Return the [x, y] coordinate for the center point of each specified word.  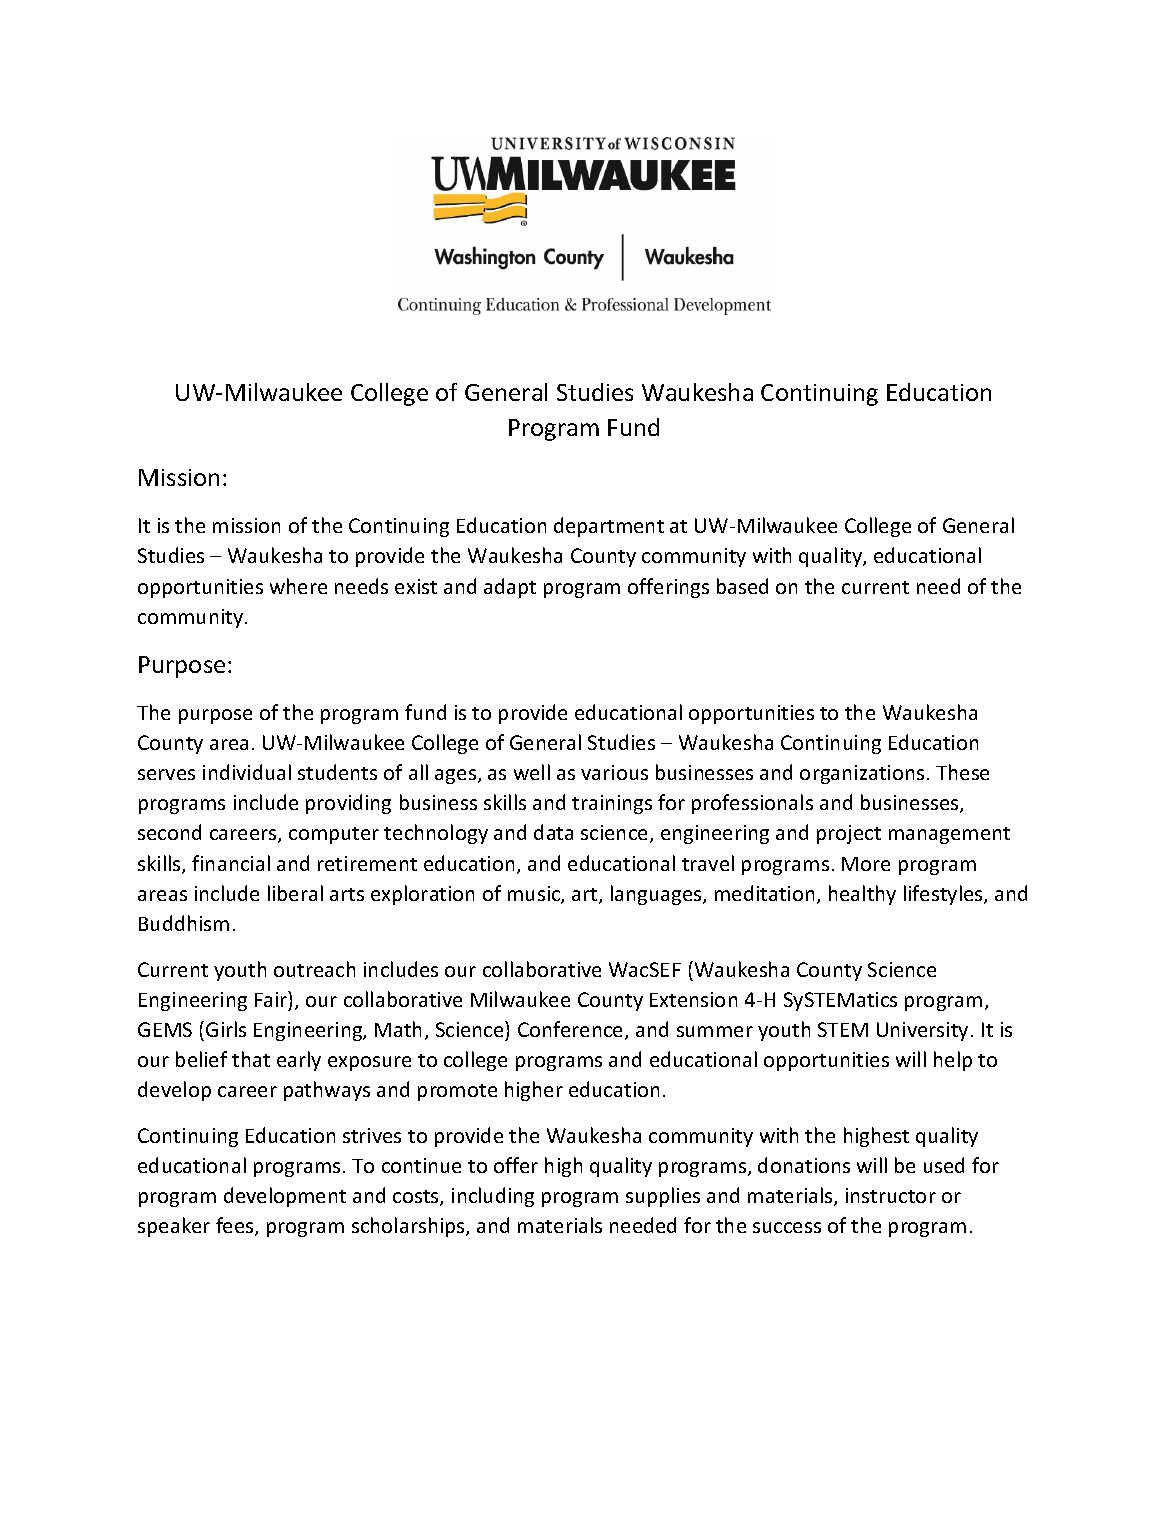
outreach [314, 969]
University [922, 1031]
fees [236, 1226]
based [742, 586]
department [609, 527]
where [298, 586]
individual [247, 772]
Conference [572, 1030]
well [532, 772]
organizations [862, 774]
